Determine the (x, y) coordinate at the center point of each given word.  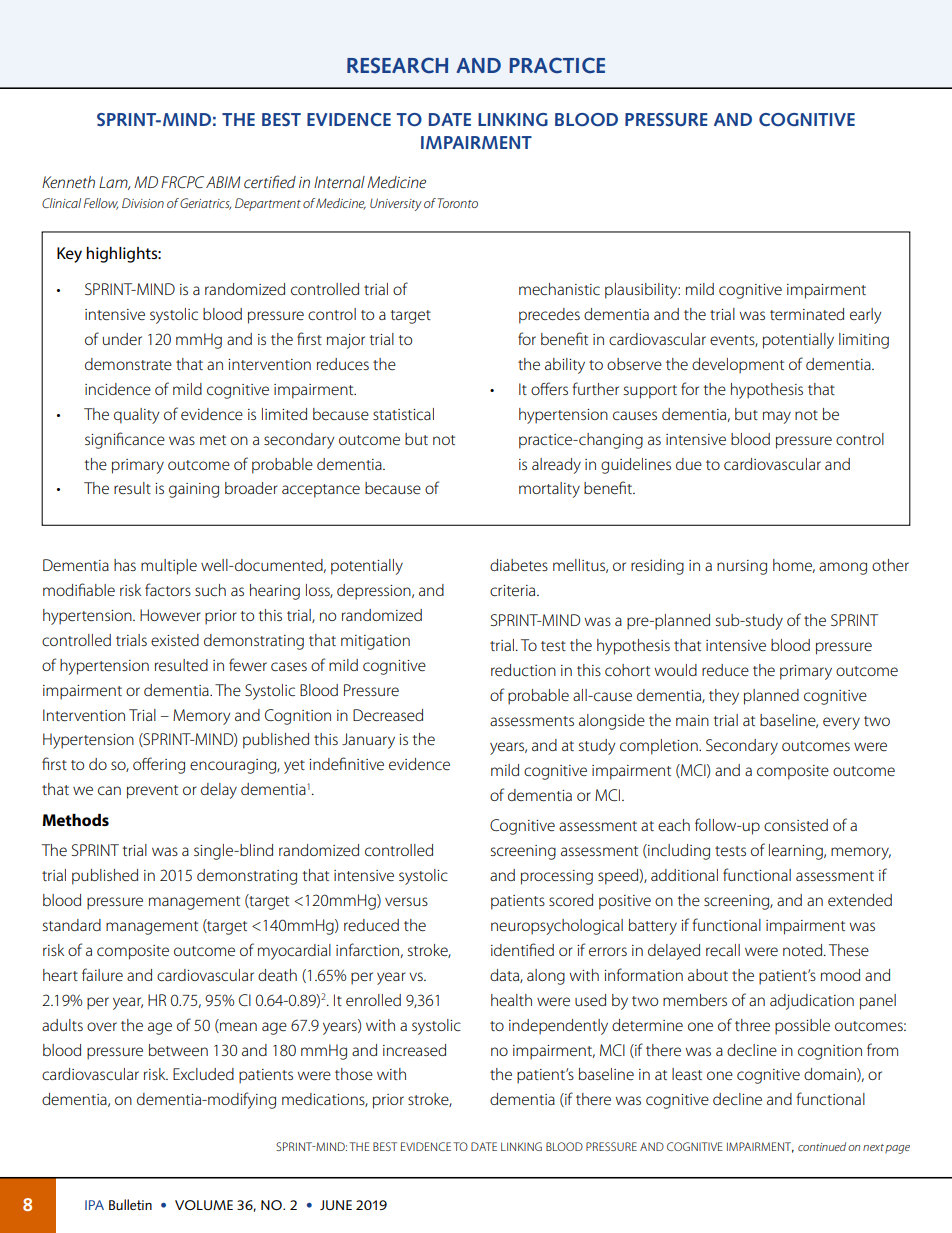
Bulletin (130, 1204)
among (843, 568)
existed (175, 640)
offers (549, 388)
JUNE (336, 1205)
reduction (523, 670)
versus (406, 901)
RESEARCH (397, 65)
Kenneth (68, 182)
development (738, 366)
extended (860, 900)
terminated (807, 314)
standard (72, 925)
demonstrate (128, 364)
